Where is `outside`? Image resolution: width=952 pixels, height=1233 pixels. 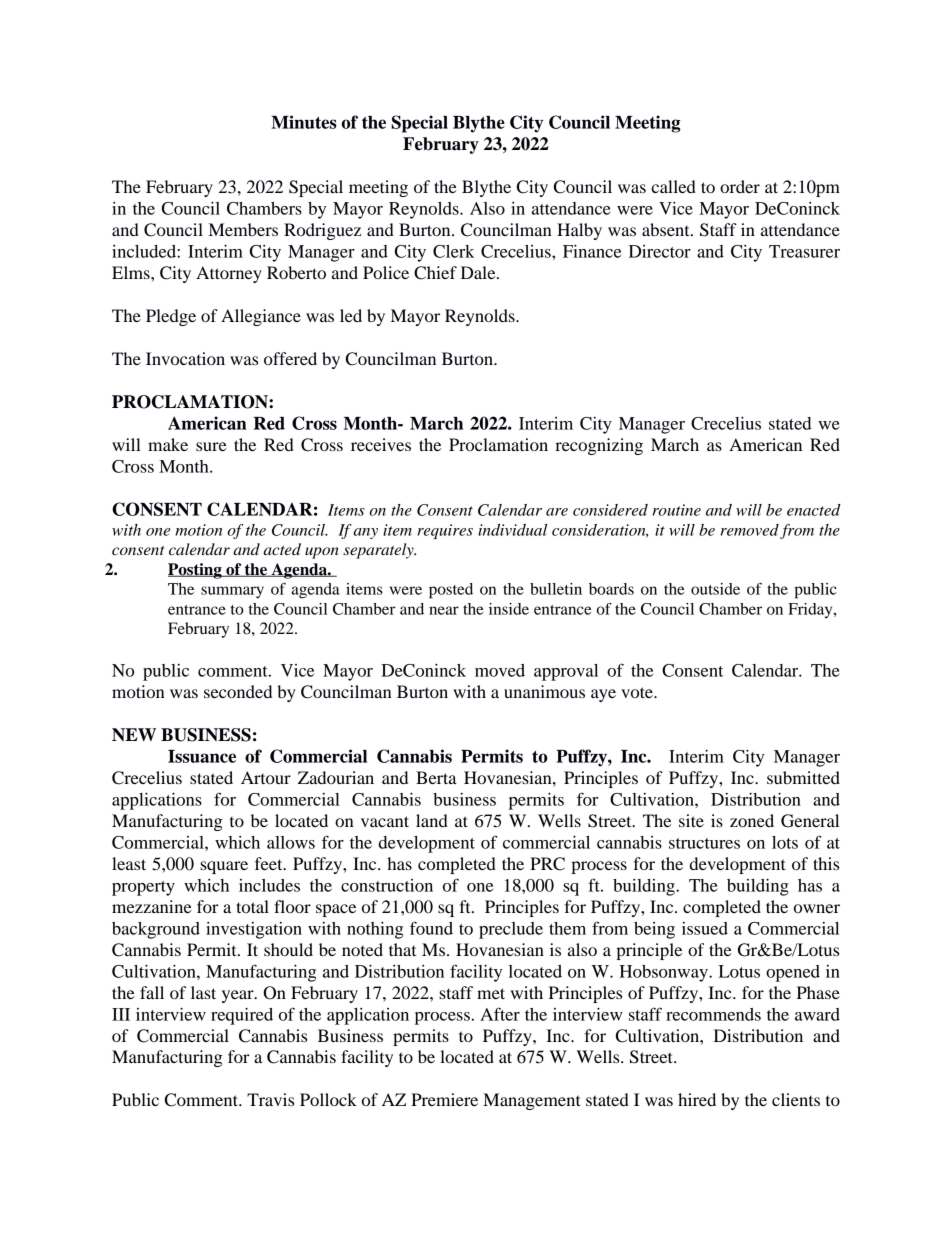 outside is located at coordinates (715, 589).
